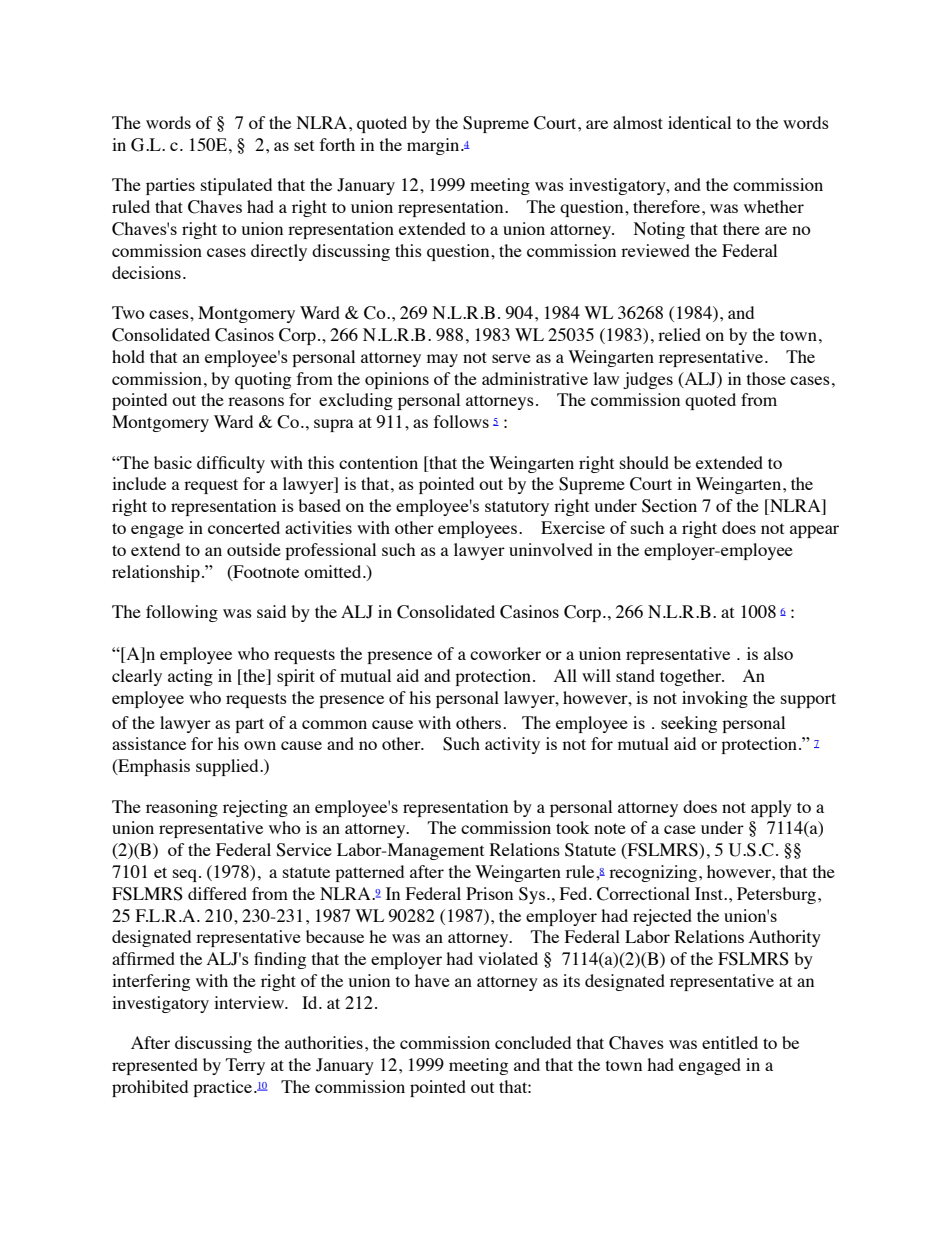 Image resolution: width=952 pixels, height=1233 pixels. I want to click on forth, so click(337, 144).
